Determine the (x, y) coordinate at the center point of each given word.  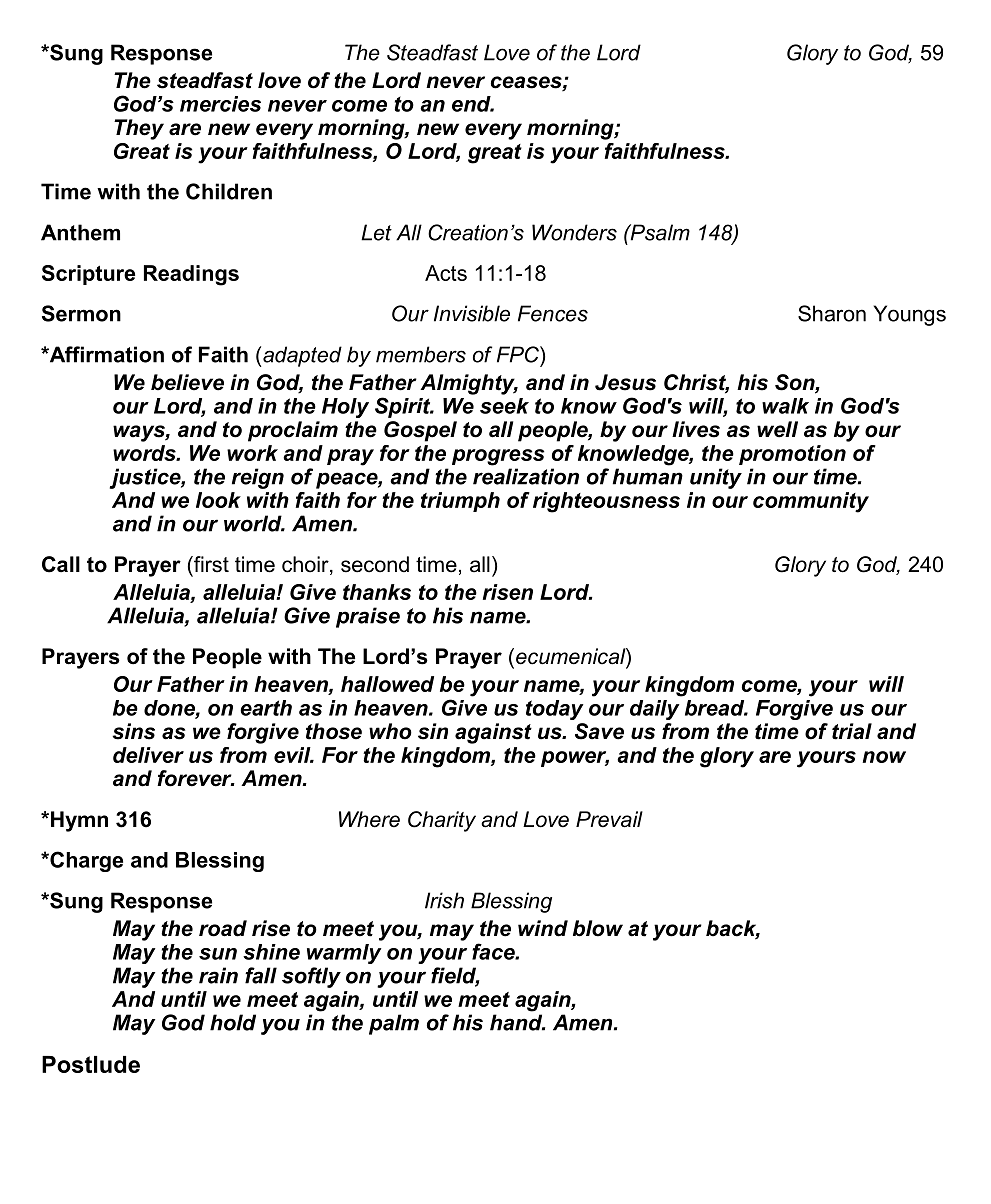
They (139, 129)
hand (517, 1022)
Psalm (659, 232)
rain (218, 975)
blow (598, 928)
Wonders (574, 232)
